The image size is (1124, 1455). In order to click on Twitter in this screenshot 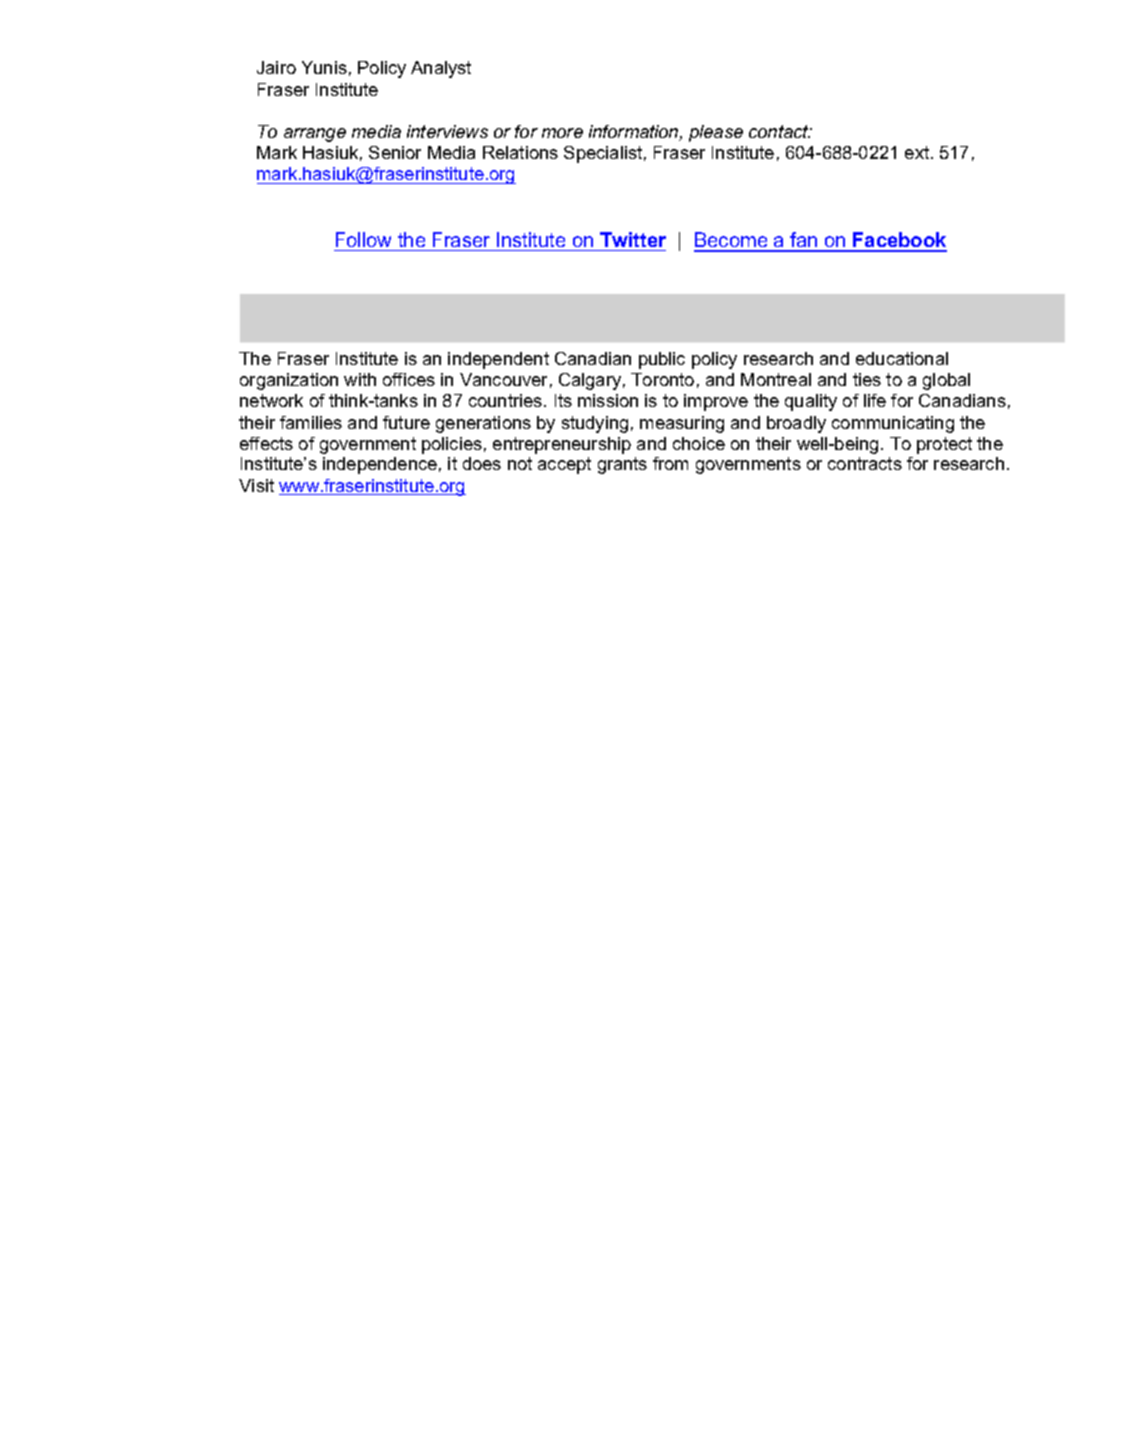, I will do `click(633, 239)`.
